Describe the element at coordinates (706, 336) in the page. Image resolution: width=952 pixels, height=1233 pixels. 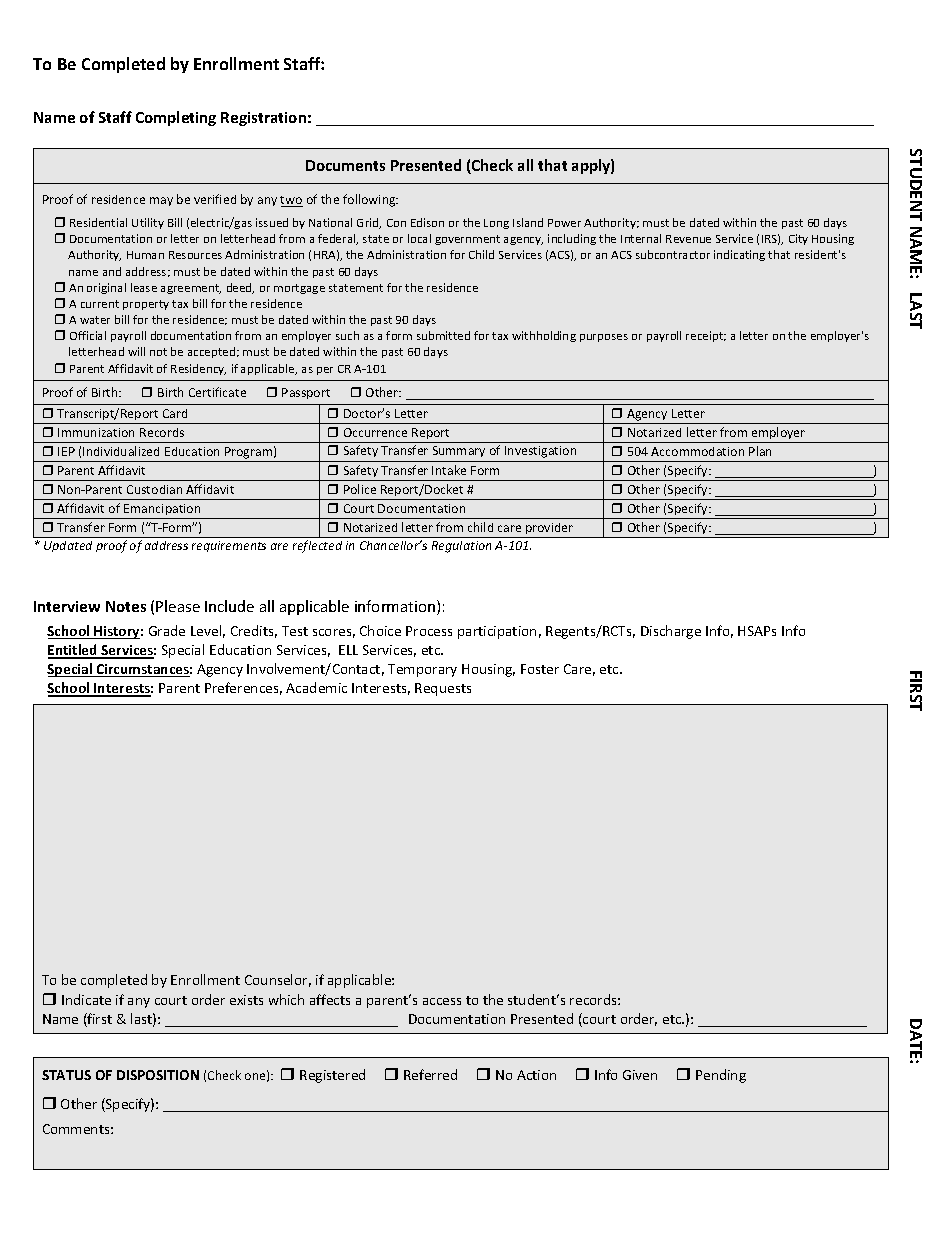
I see `receipt` at that location.
